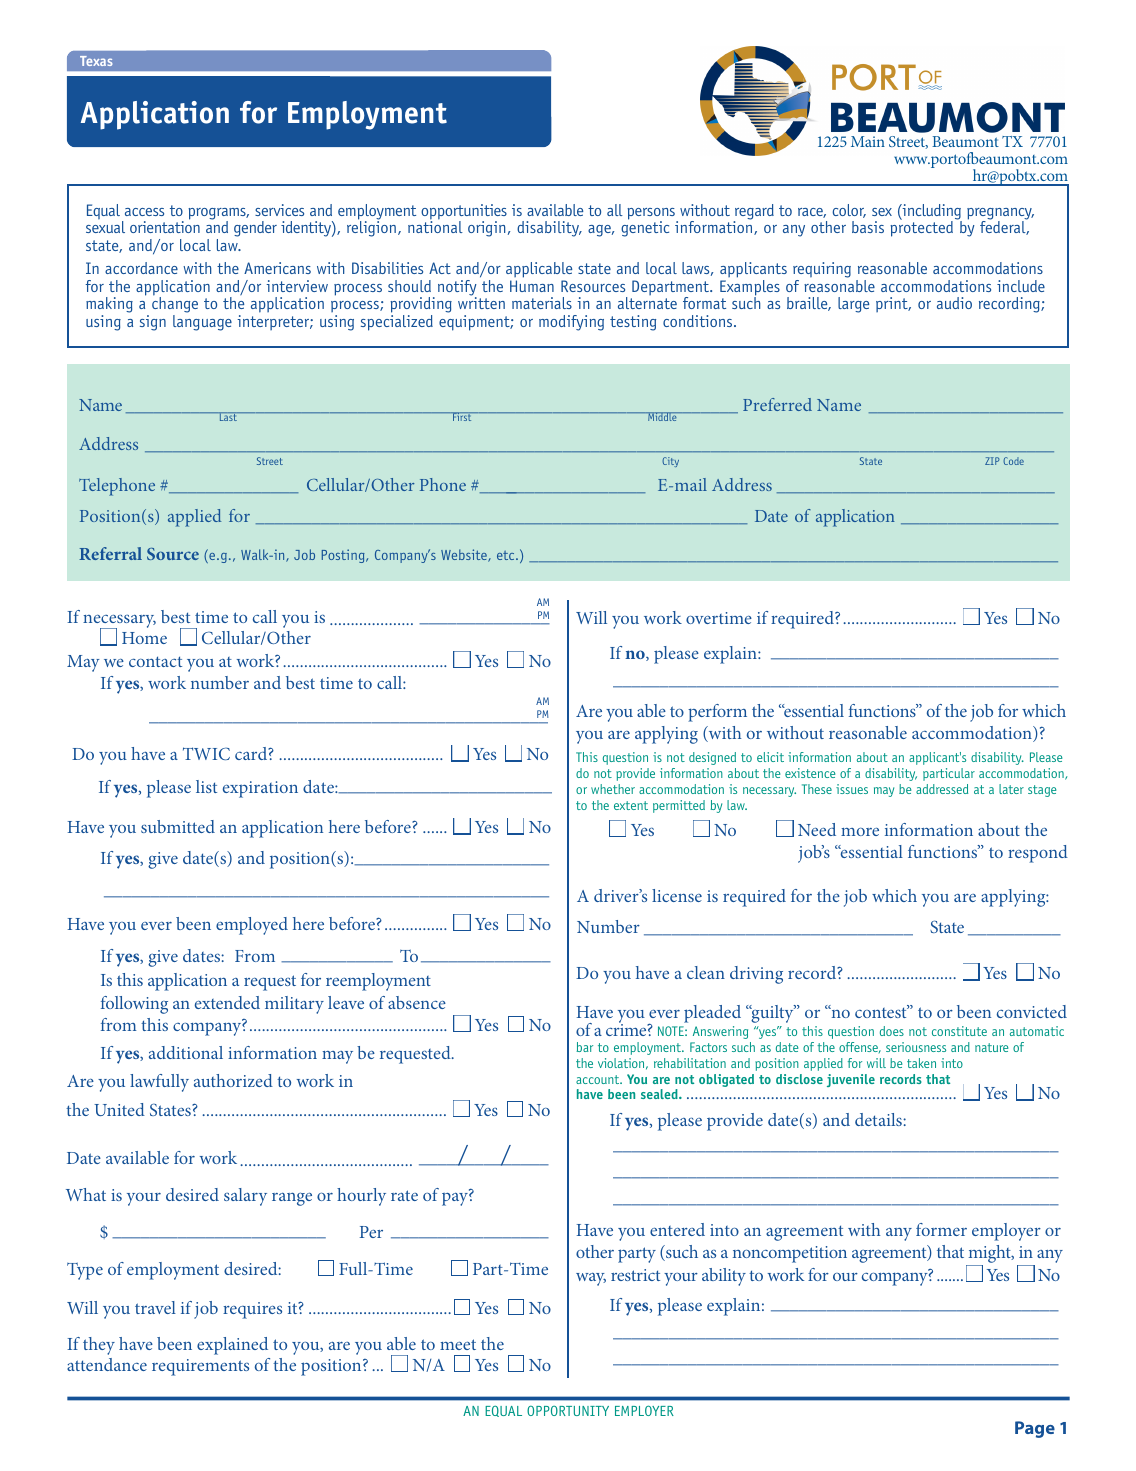 This screenshot has height=1471, width=1136. Describe the element at coordinates (200, 1367) in the screenshot. I see `requirements` at that location.
